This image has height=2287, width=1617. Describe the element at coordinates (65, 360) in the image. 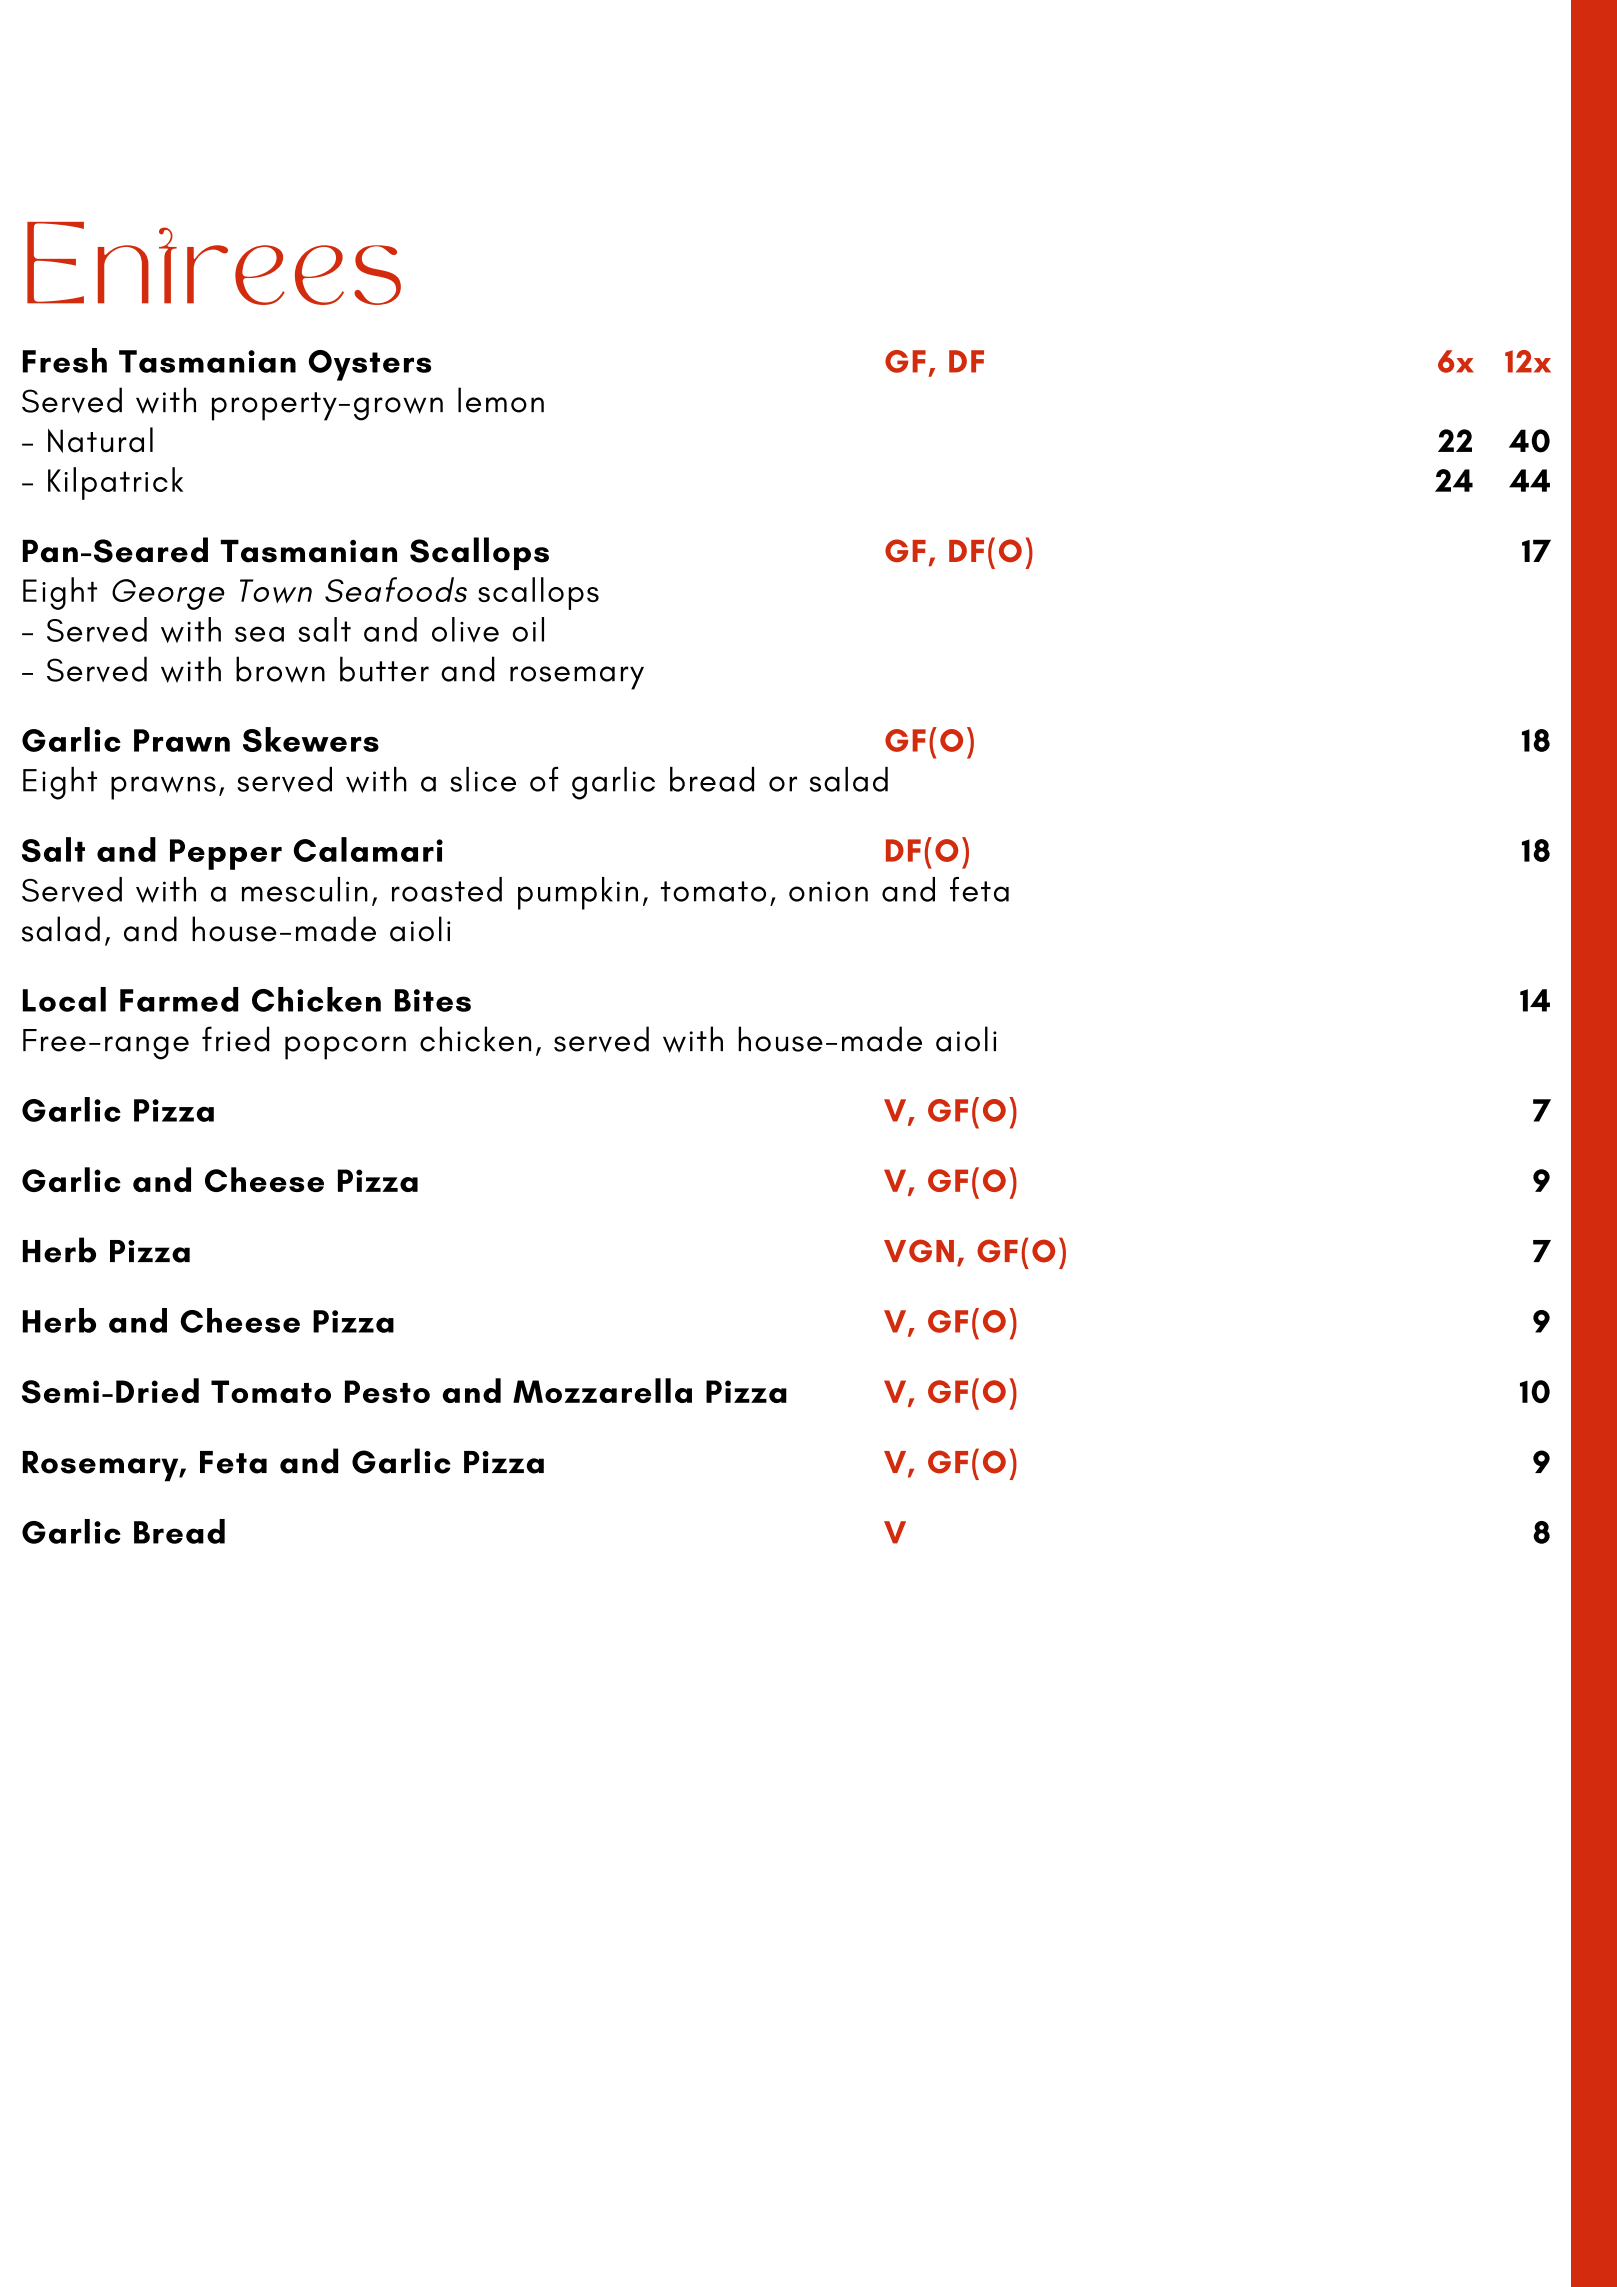

I see `Fresh` at that location.
